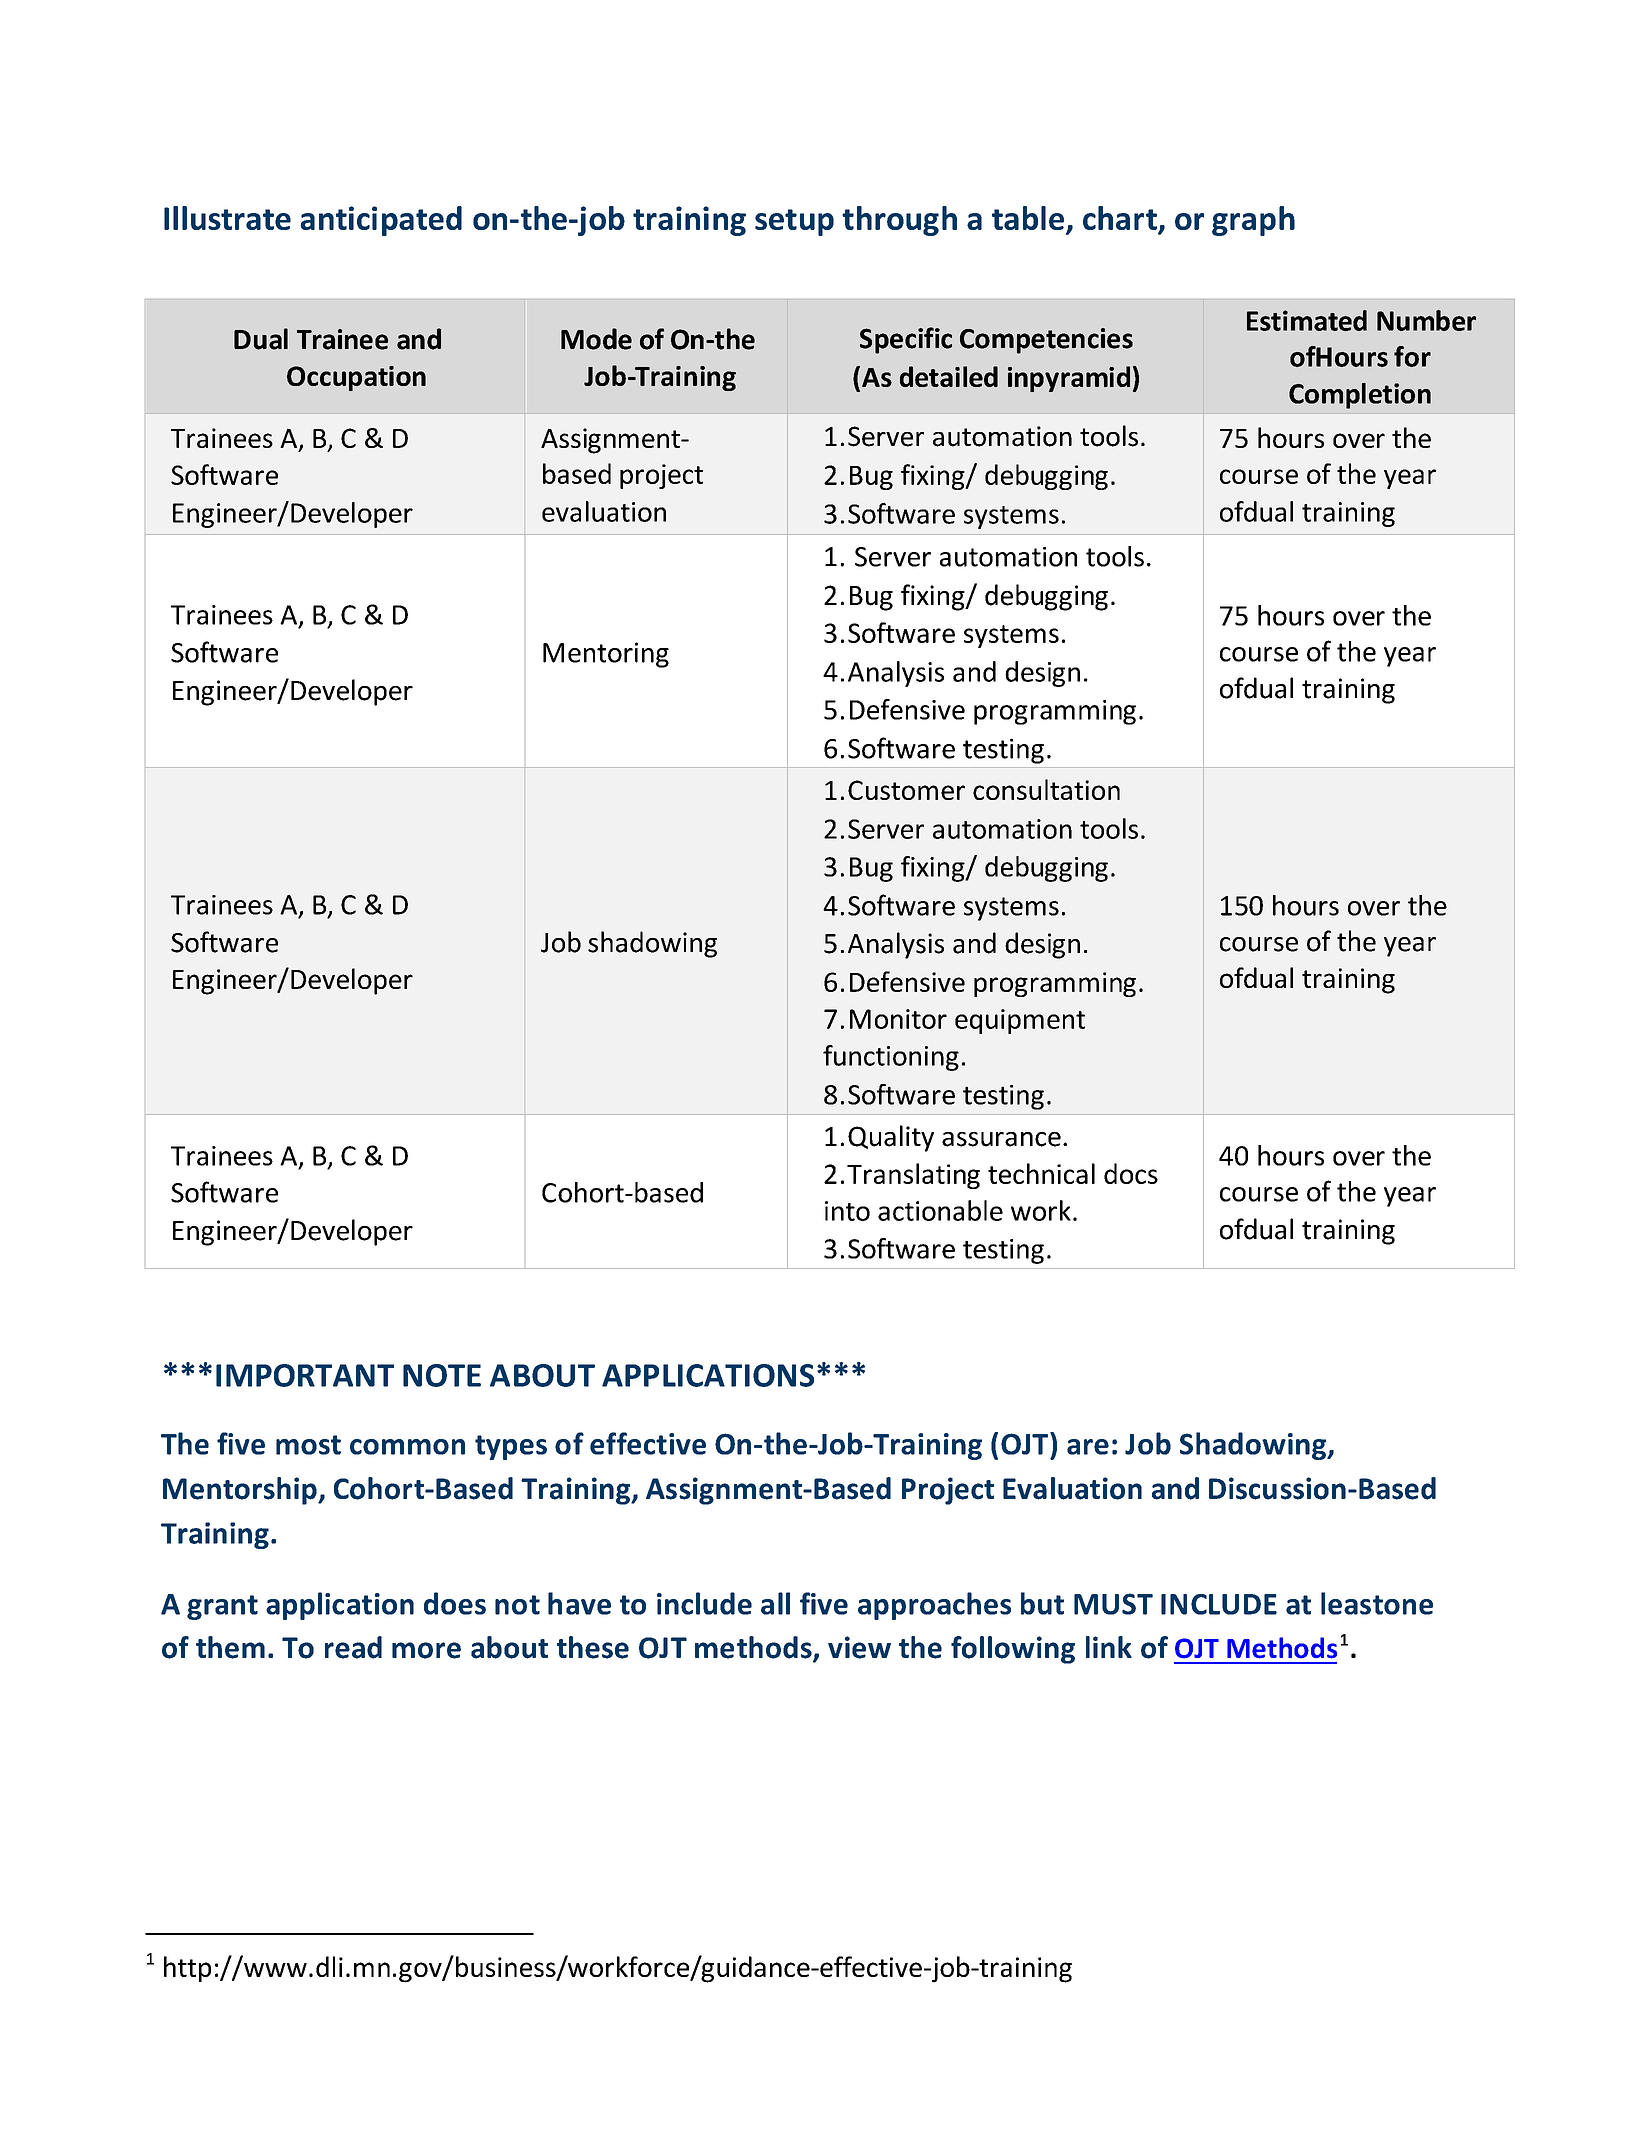 The image size is (1648, 2133). What do you see at coordinates (1131, 1173) in the screenshot?
I see `docs` at bounding box center [1131, 1173].
